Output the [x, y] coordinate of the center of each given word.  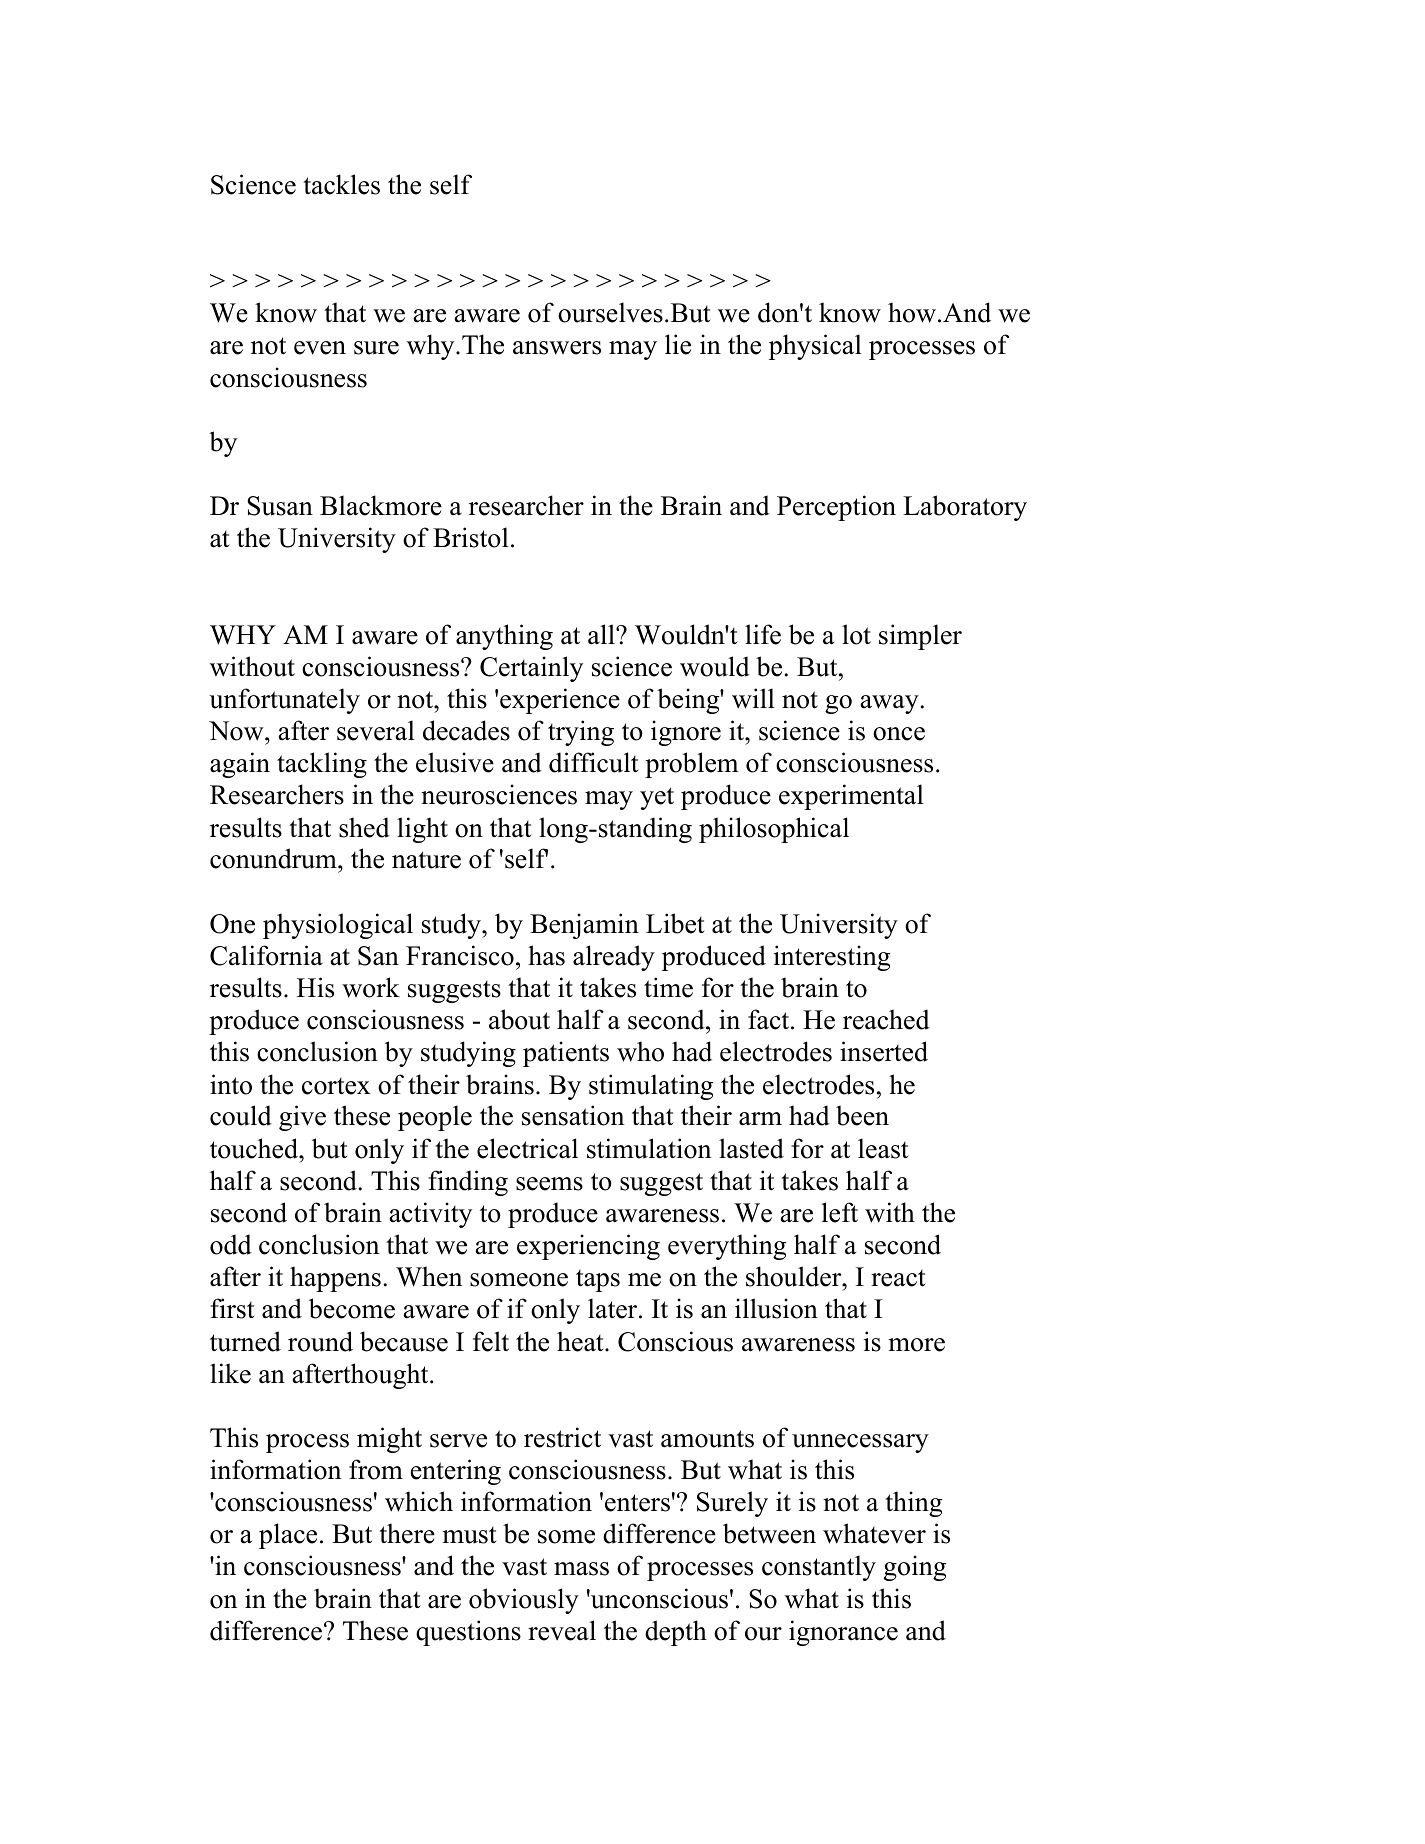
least [883, 1148]
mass [581, 1569]
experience [560, 701]
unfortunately [284, 701]
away [890, 704]
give [302, 1118]
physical [815, 347]
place [288, 1536]
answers [557, 348]
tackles [341, 184]
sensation [573, 1115]
